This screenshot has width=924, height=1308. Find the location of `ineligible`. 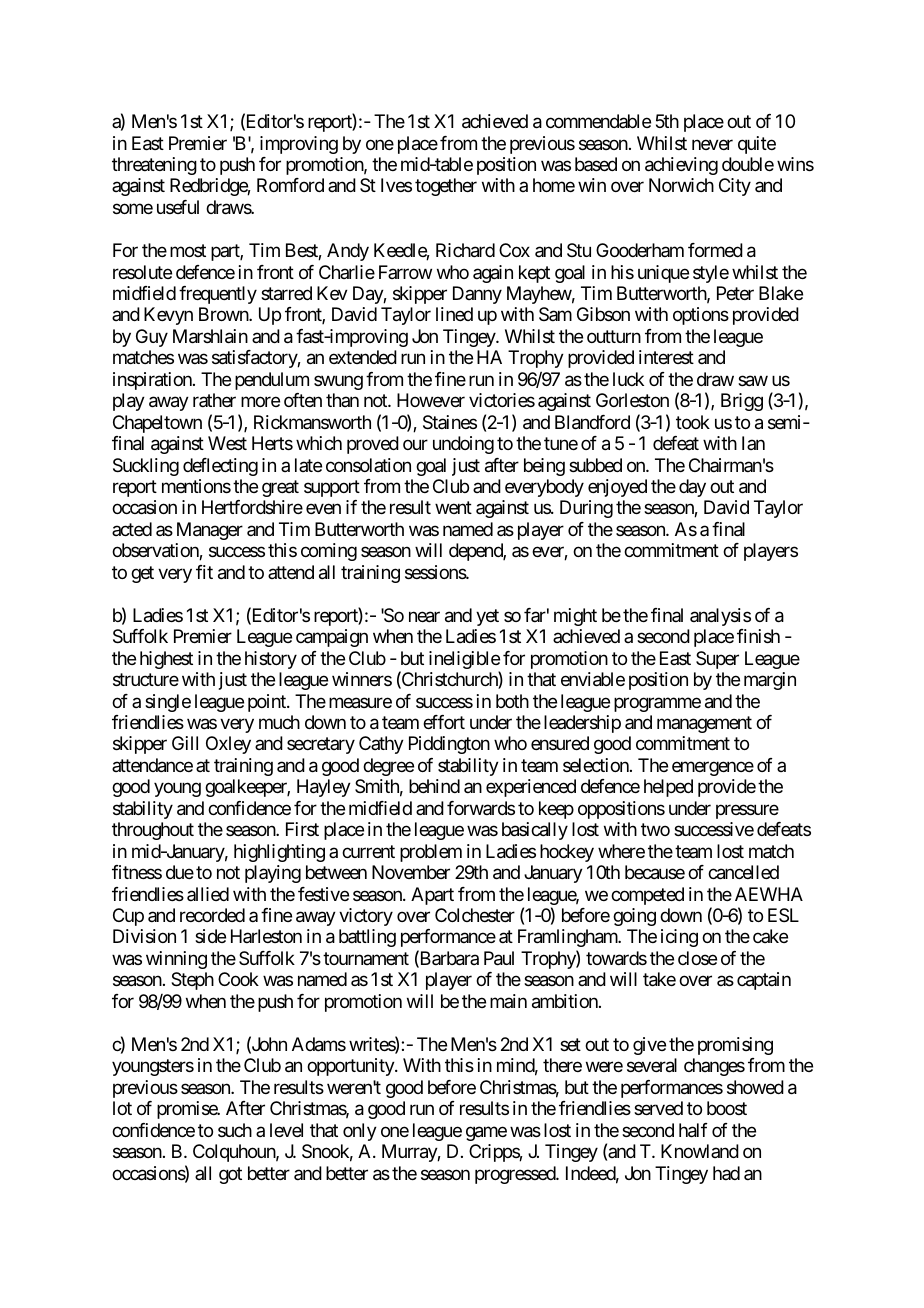

ineligible is located at coordinates (464, 661).
